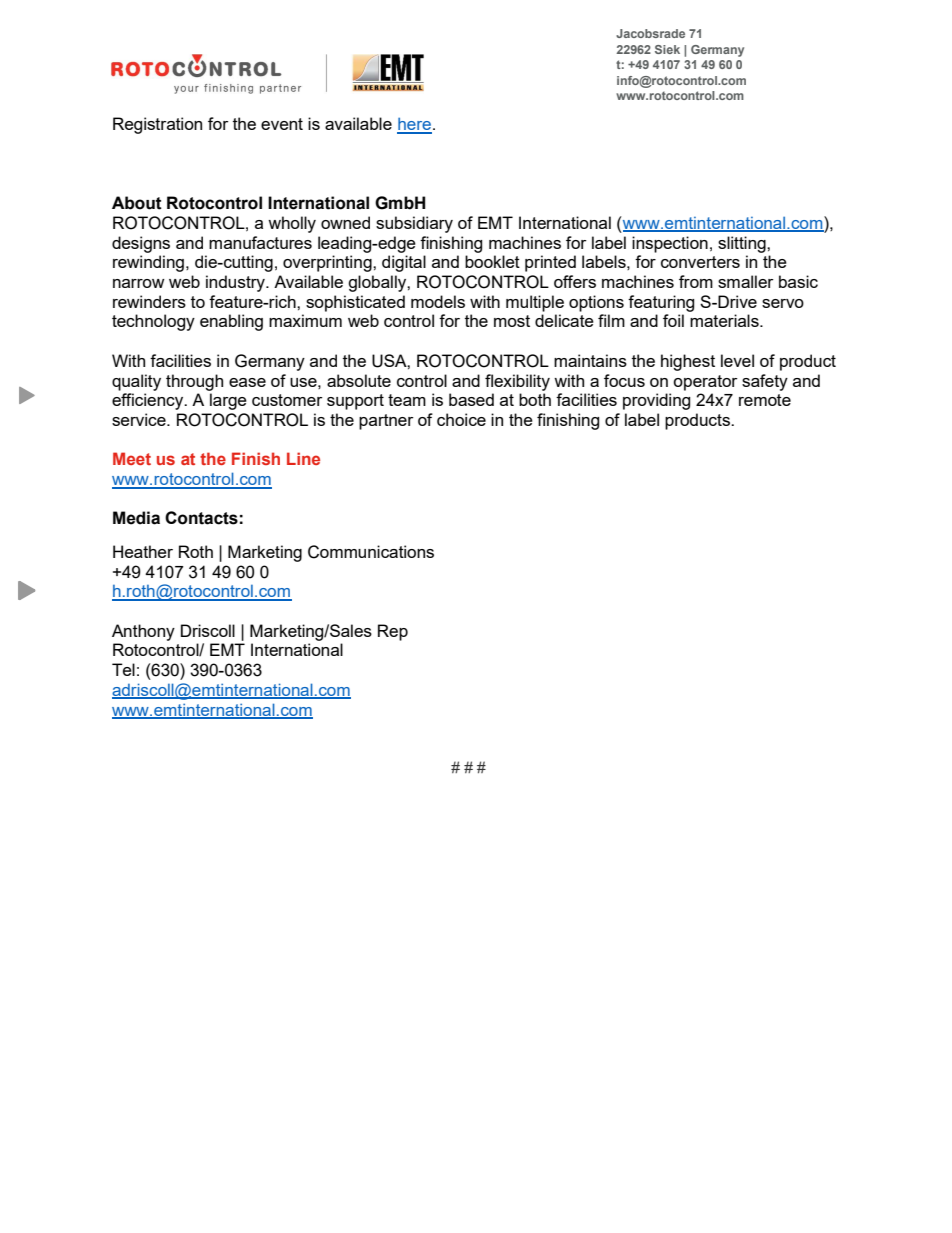  What do you see at coordinates (743, 244) in the page?
I see `slitting` at bounding box center [743, 244].
